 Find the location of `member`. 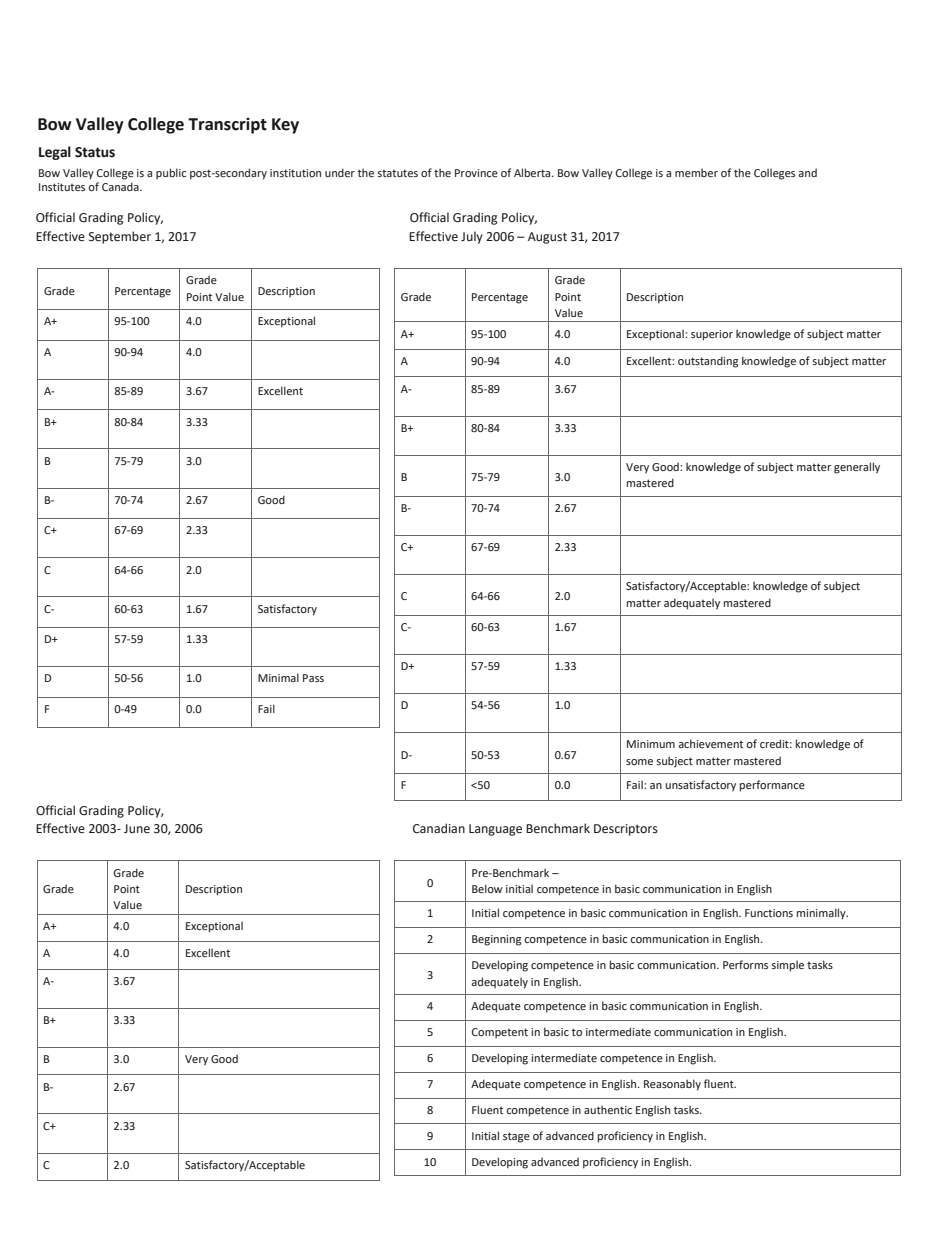

member is located at coordinates (696, 172).
